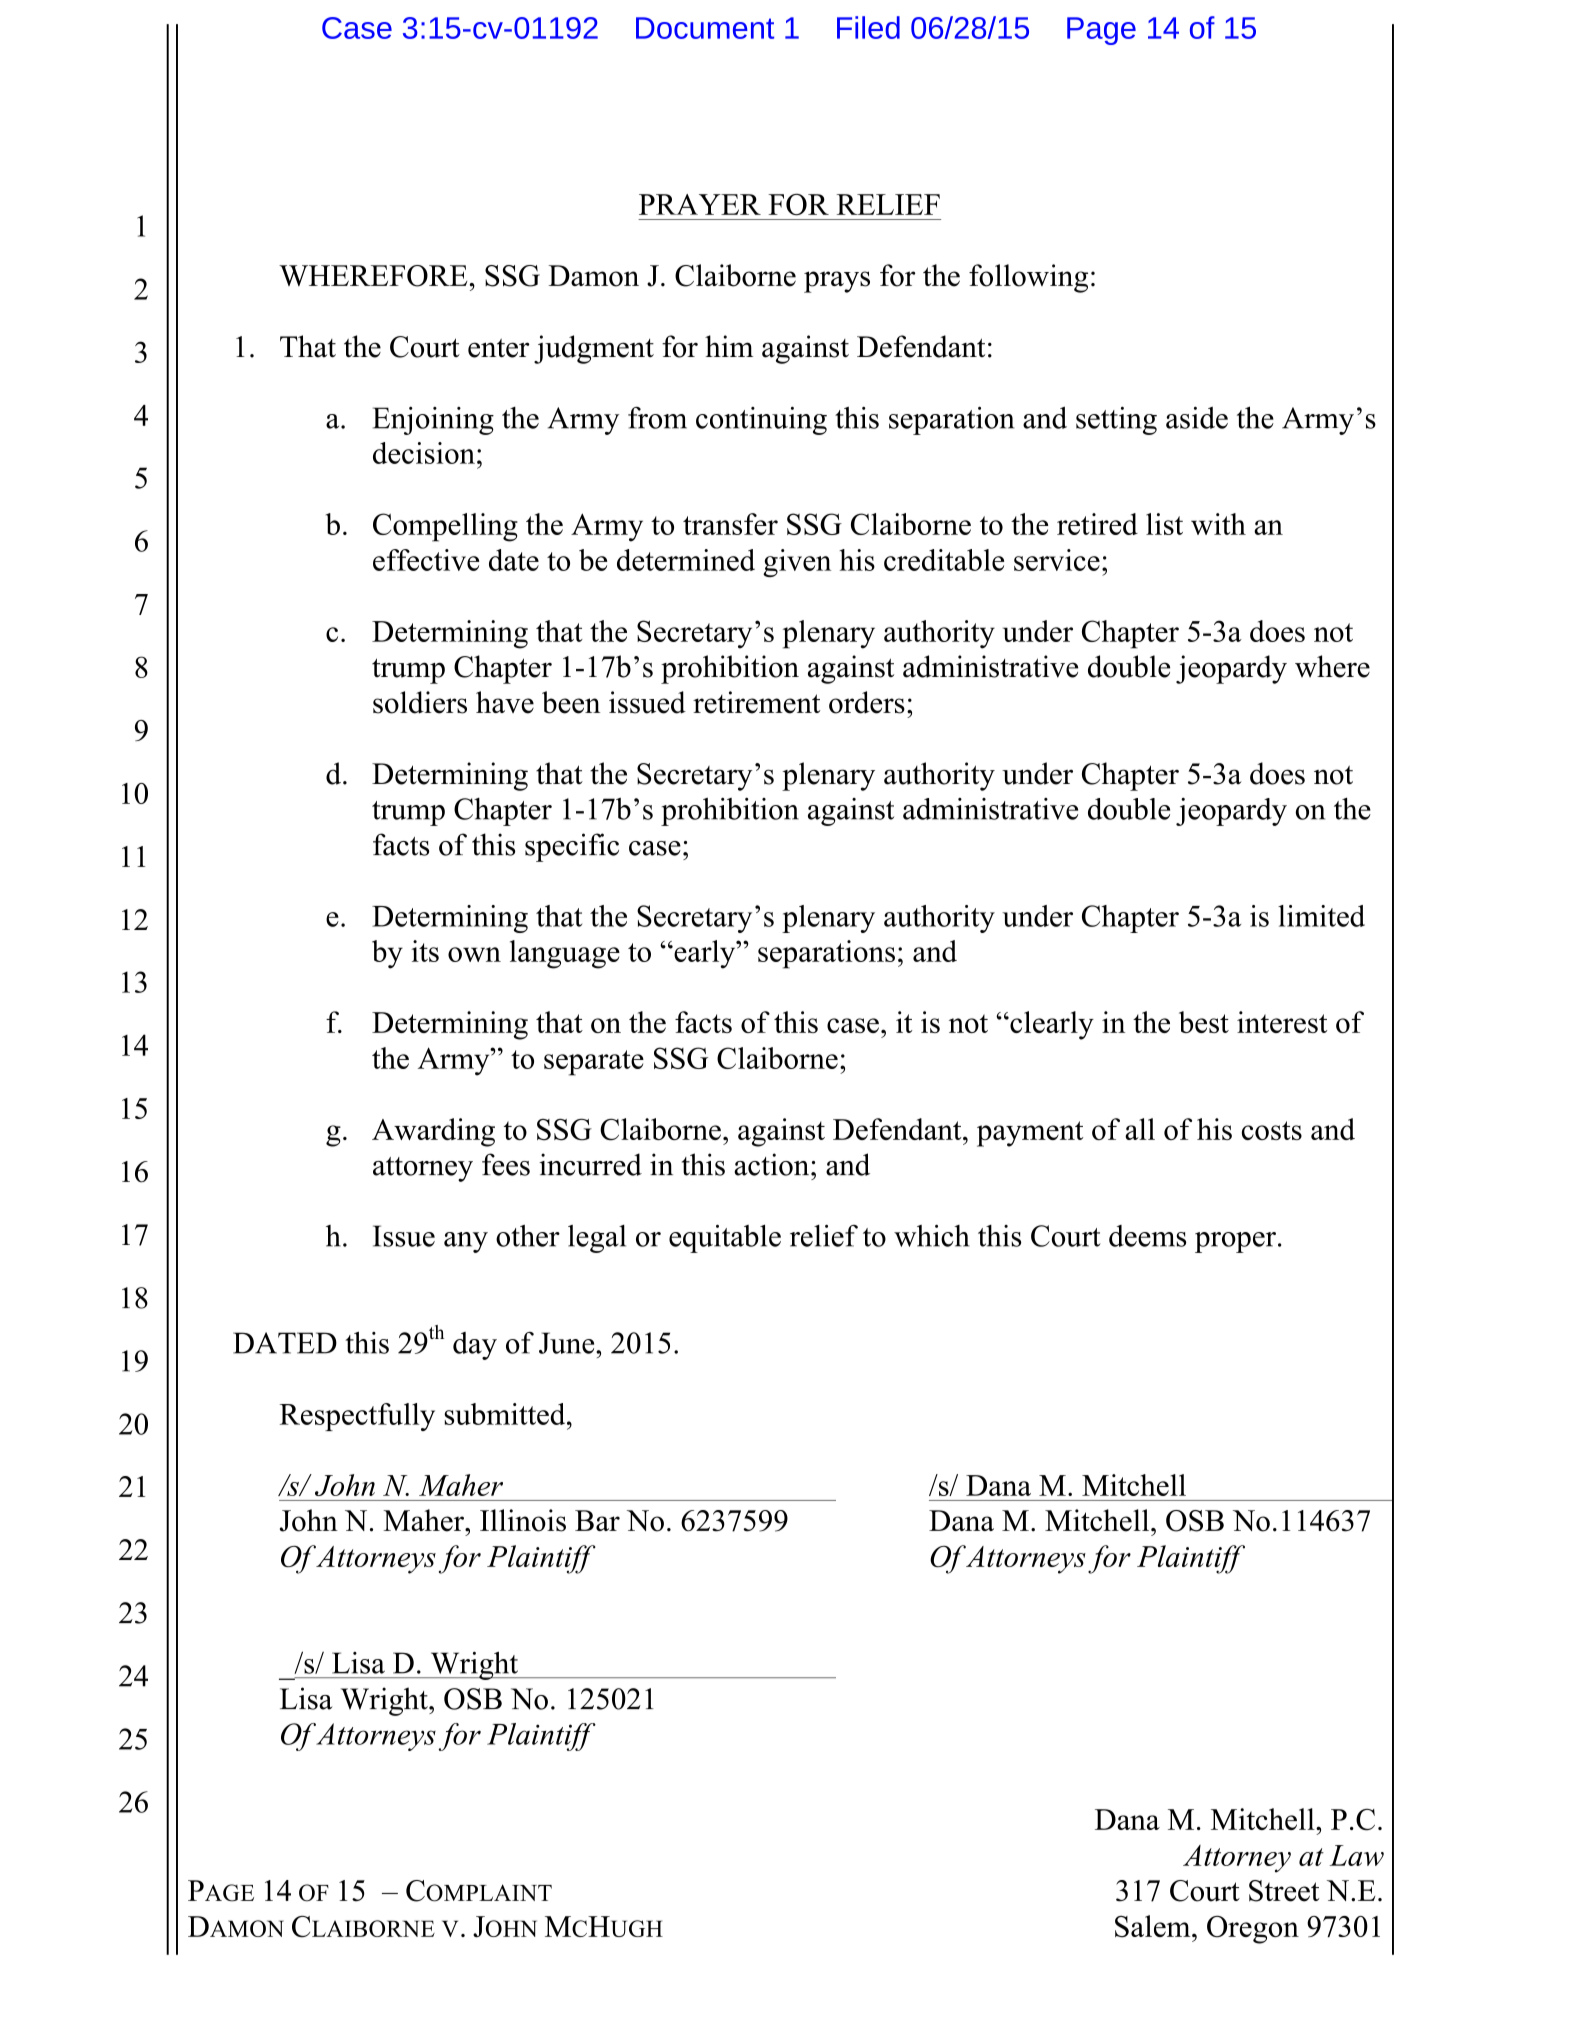 Image resolution: width=1578 pixels, height=2042 pixels. Describe the element at coordinates (1028, 278) in the screenshot. I see `following` at that location.
